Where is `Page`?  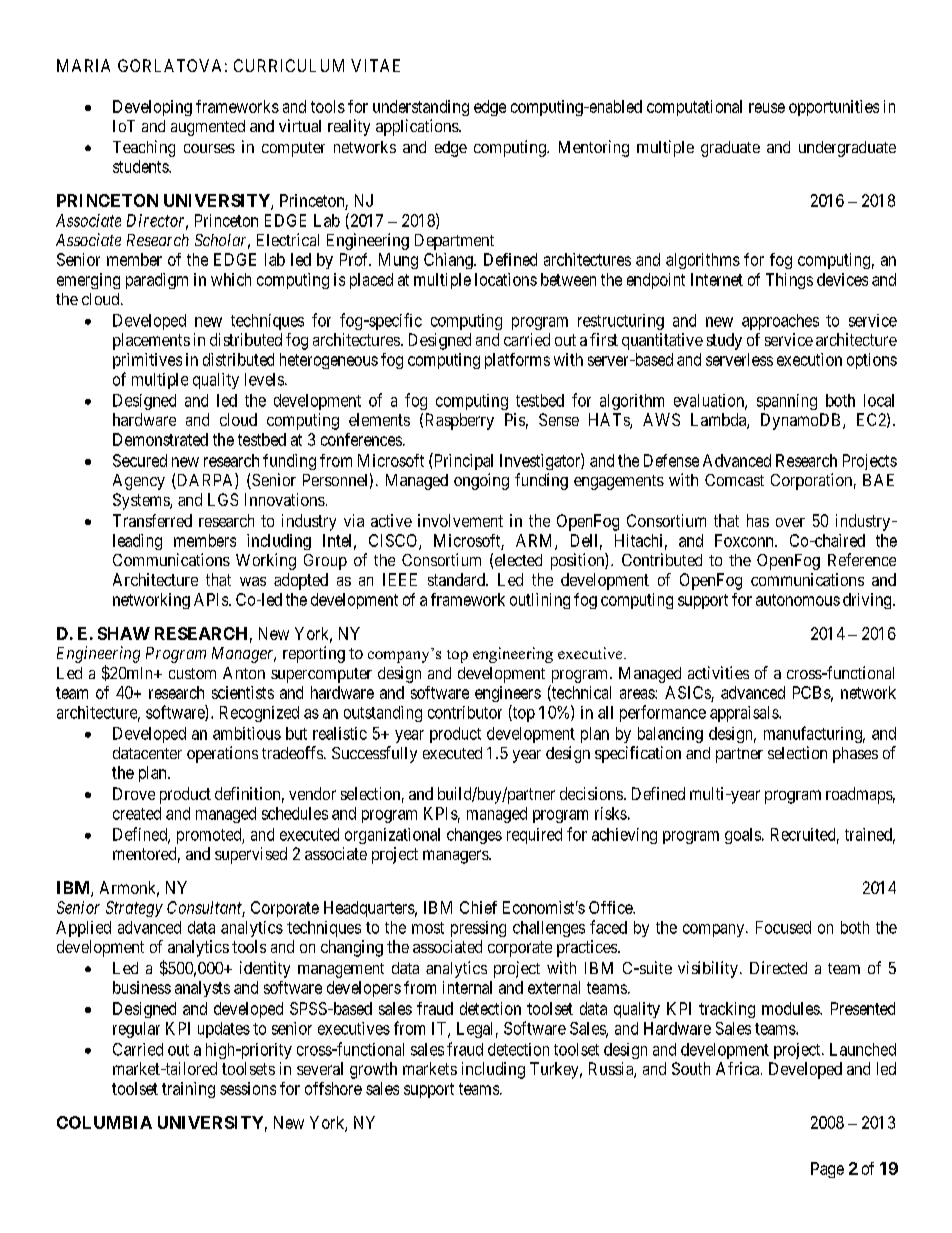
Page is located at coordinates (827, 1170).
